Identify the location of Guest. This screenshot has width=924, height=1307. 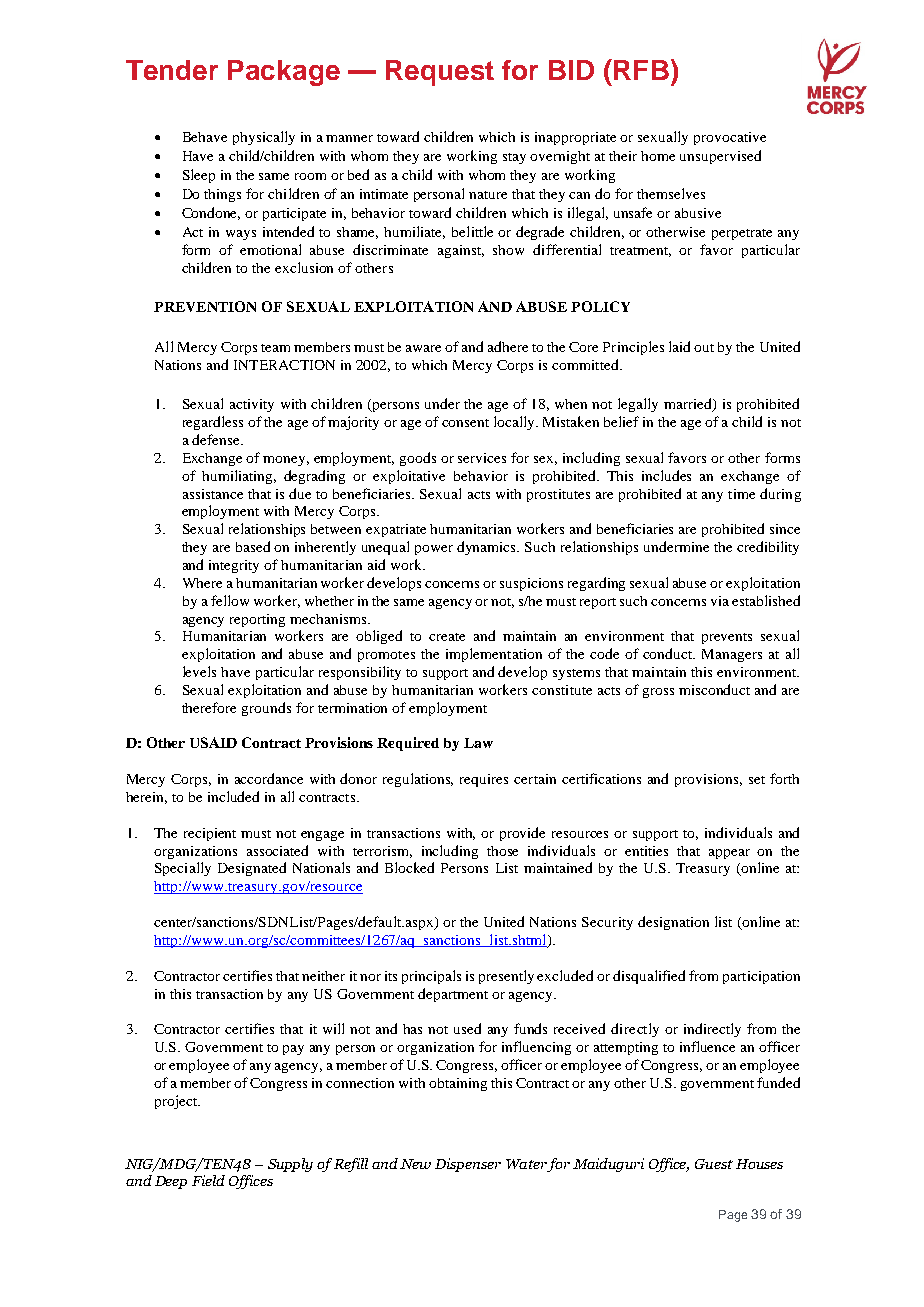
(714, 1164).
